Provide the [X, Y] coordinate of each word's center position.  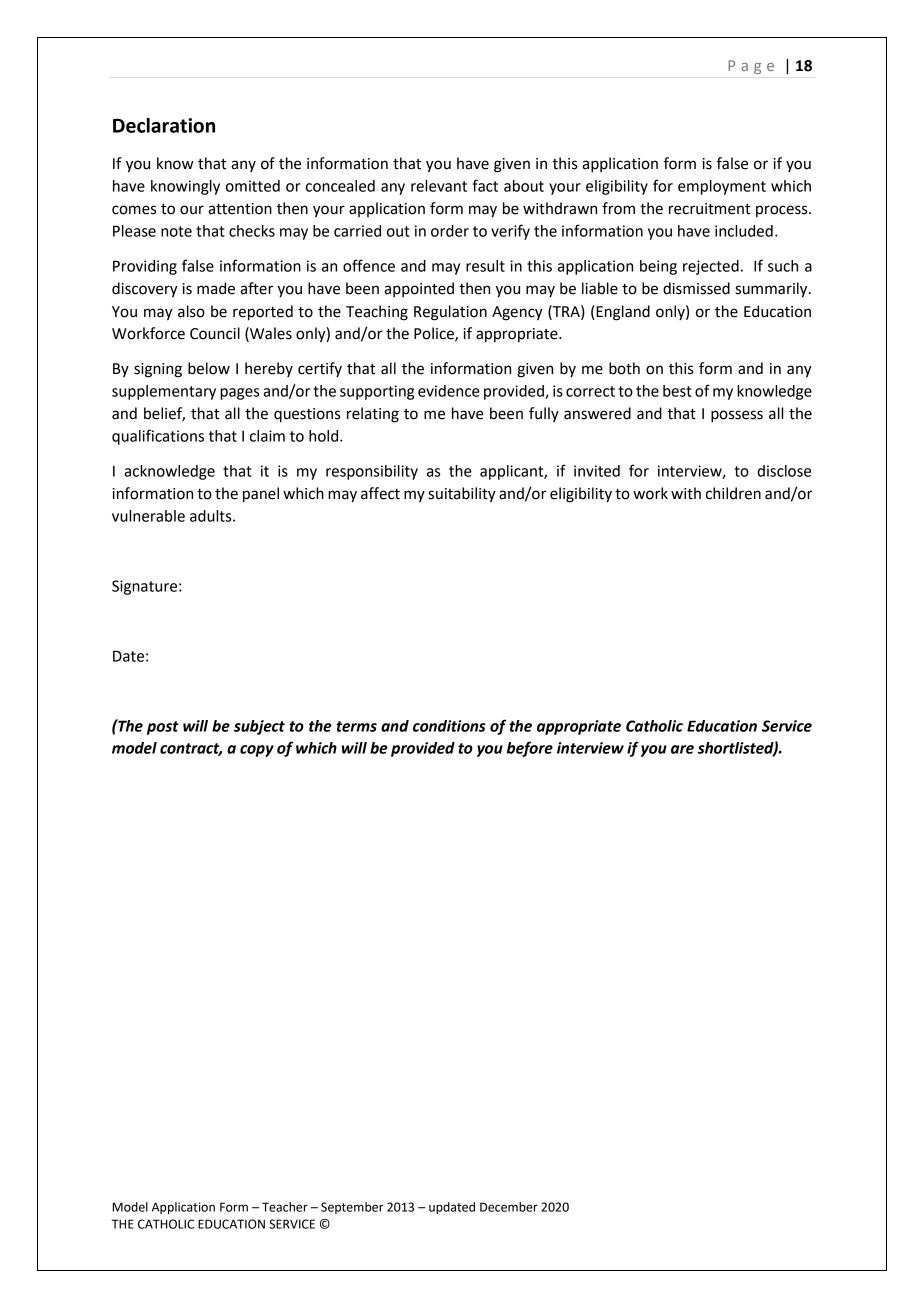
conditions [449, 726]
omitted [253, 186]
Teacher [285, 1207]
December [509, 1207]
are [682, 749]
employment [722, 187]
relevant [439, 186]
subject [259, 727]
